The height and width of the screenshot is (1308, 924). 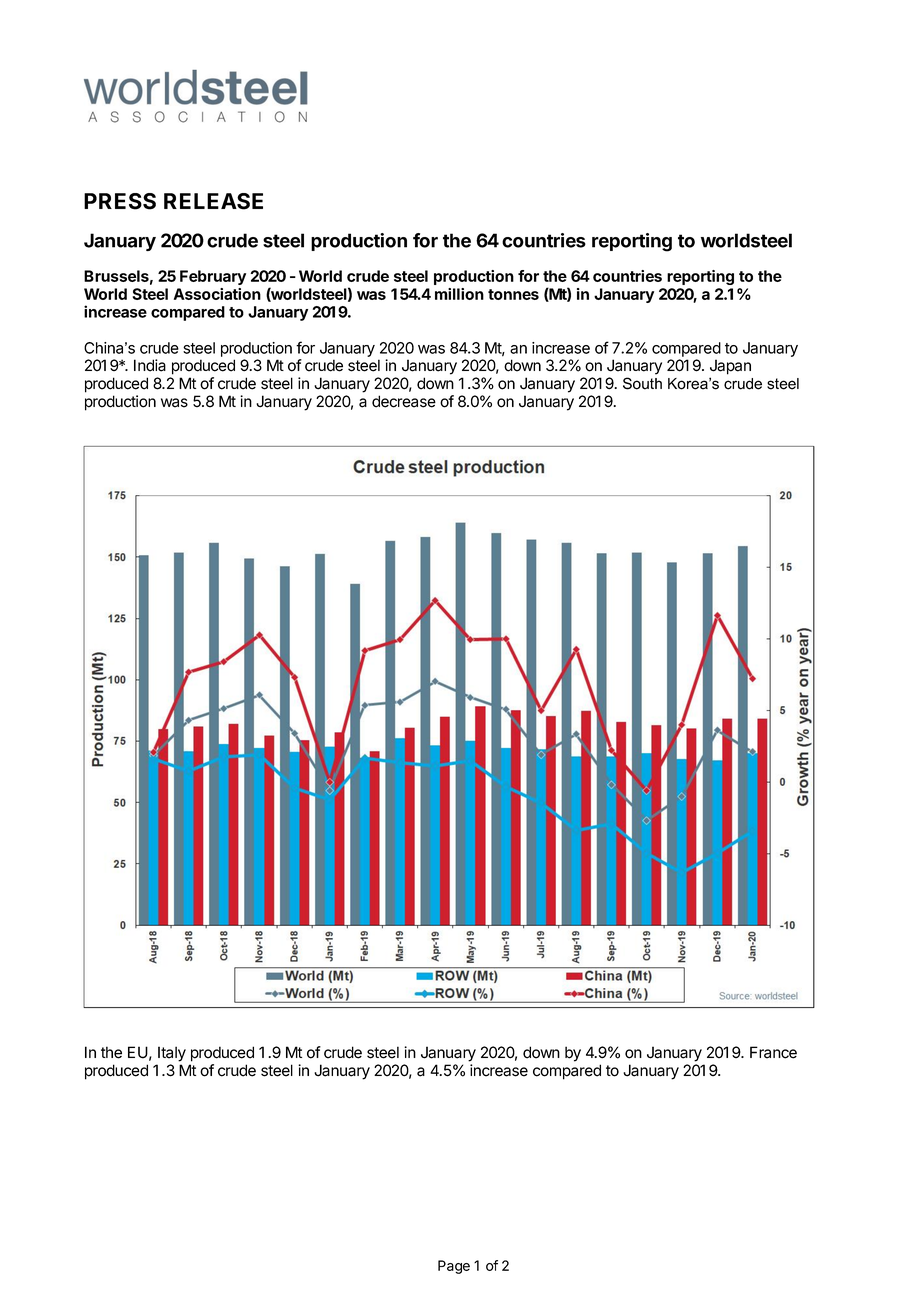 What do you see at coordinates (459, 294) in the screenshot?
I see `million` at bounding box center [459, 294].
